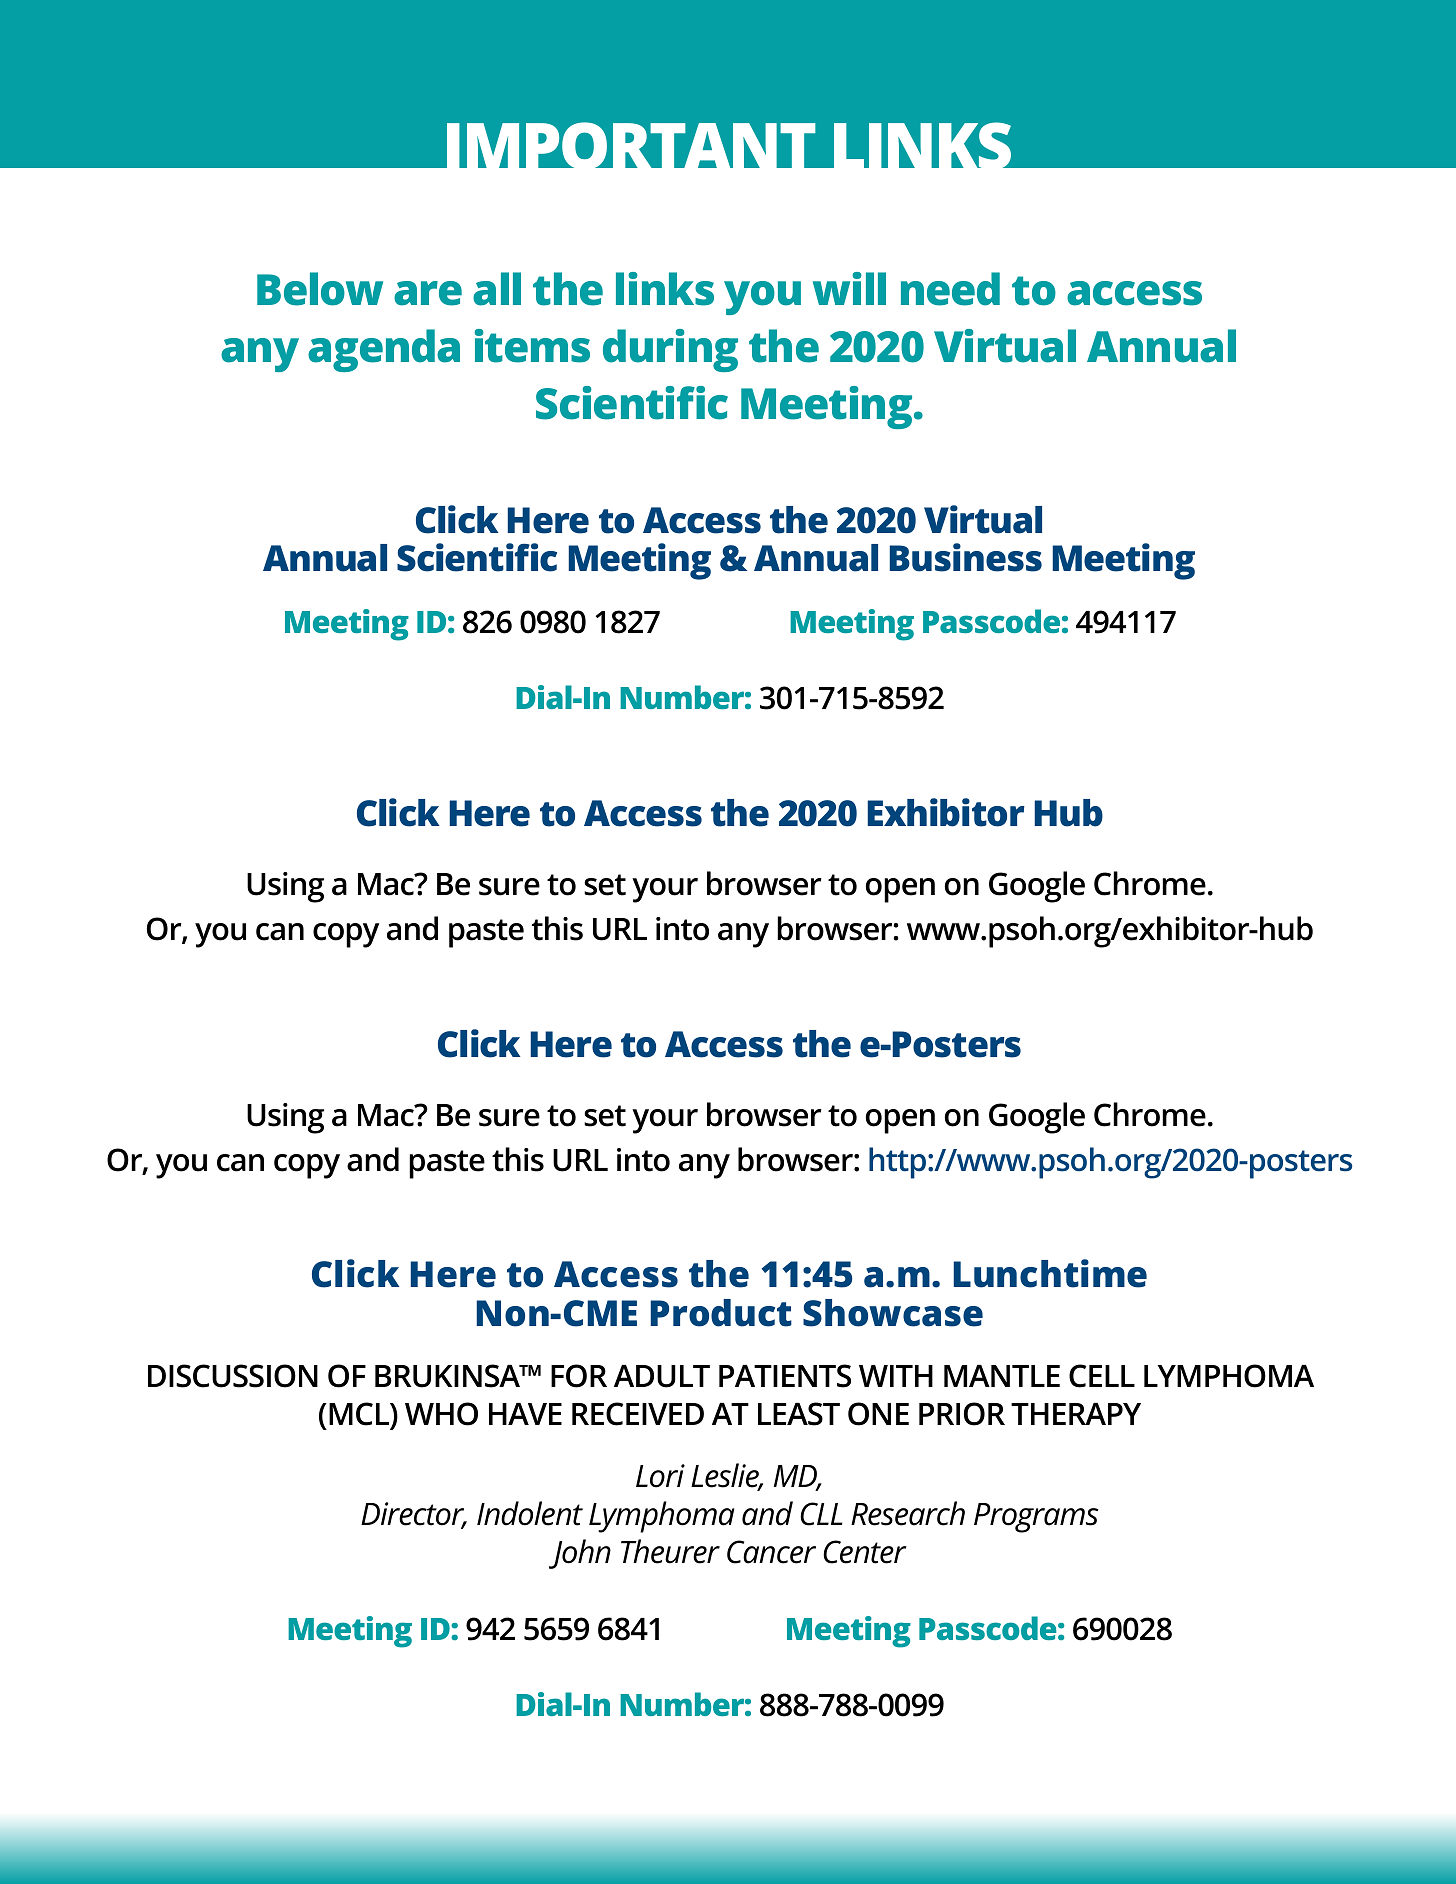 Image resolution: width=1456 pixels, height=1884 pixels. Describe the element at coordinates (233, 1376) in the image. I see `DISCUSSION` at that location.
